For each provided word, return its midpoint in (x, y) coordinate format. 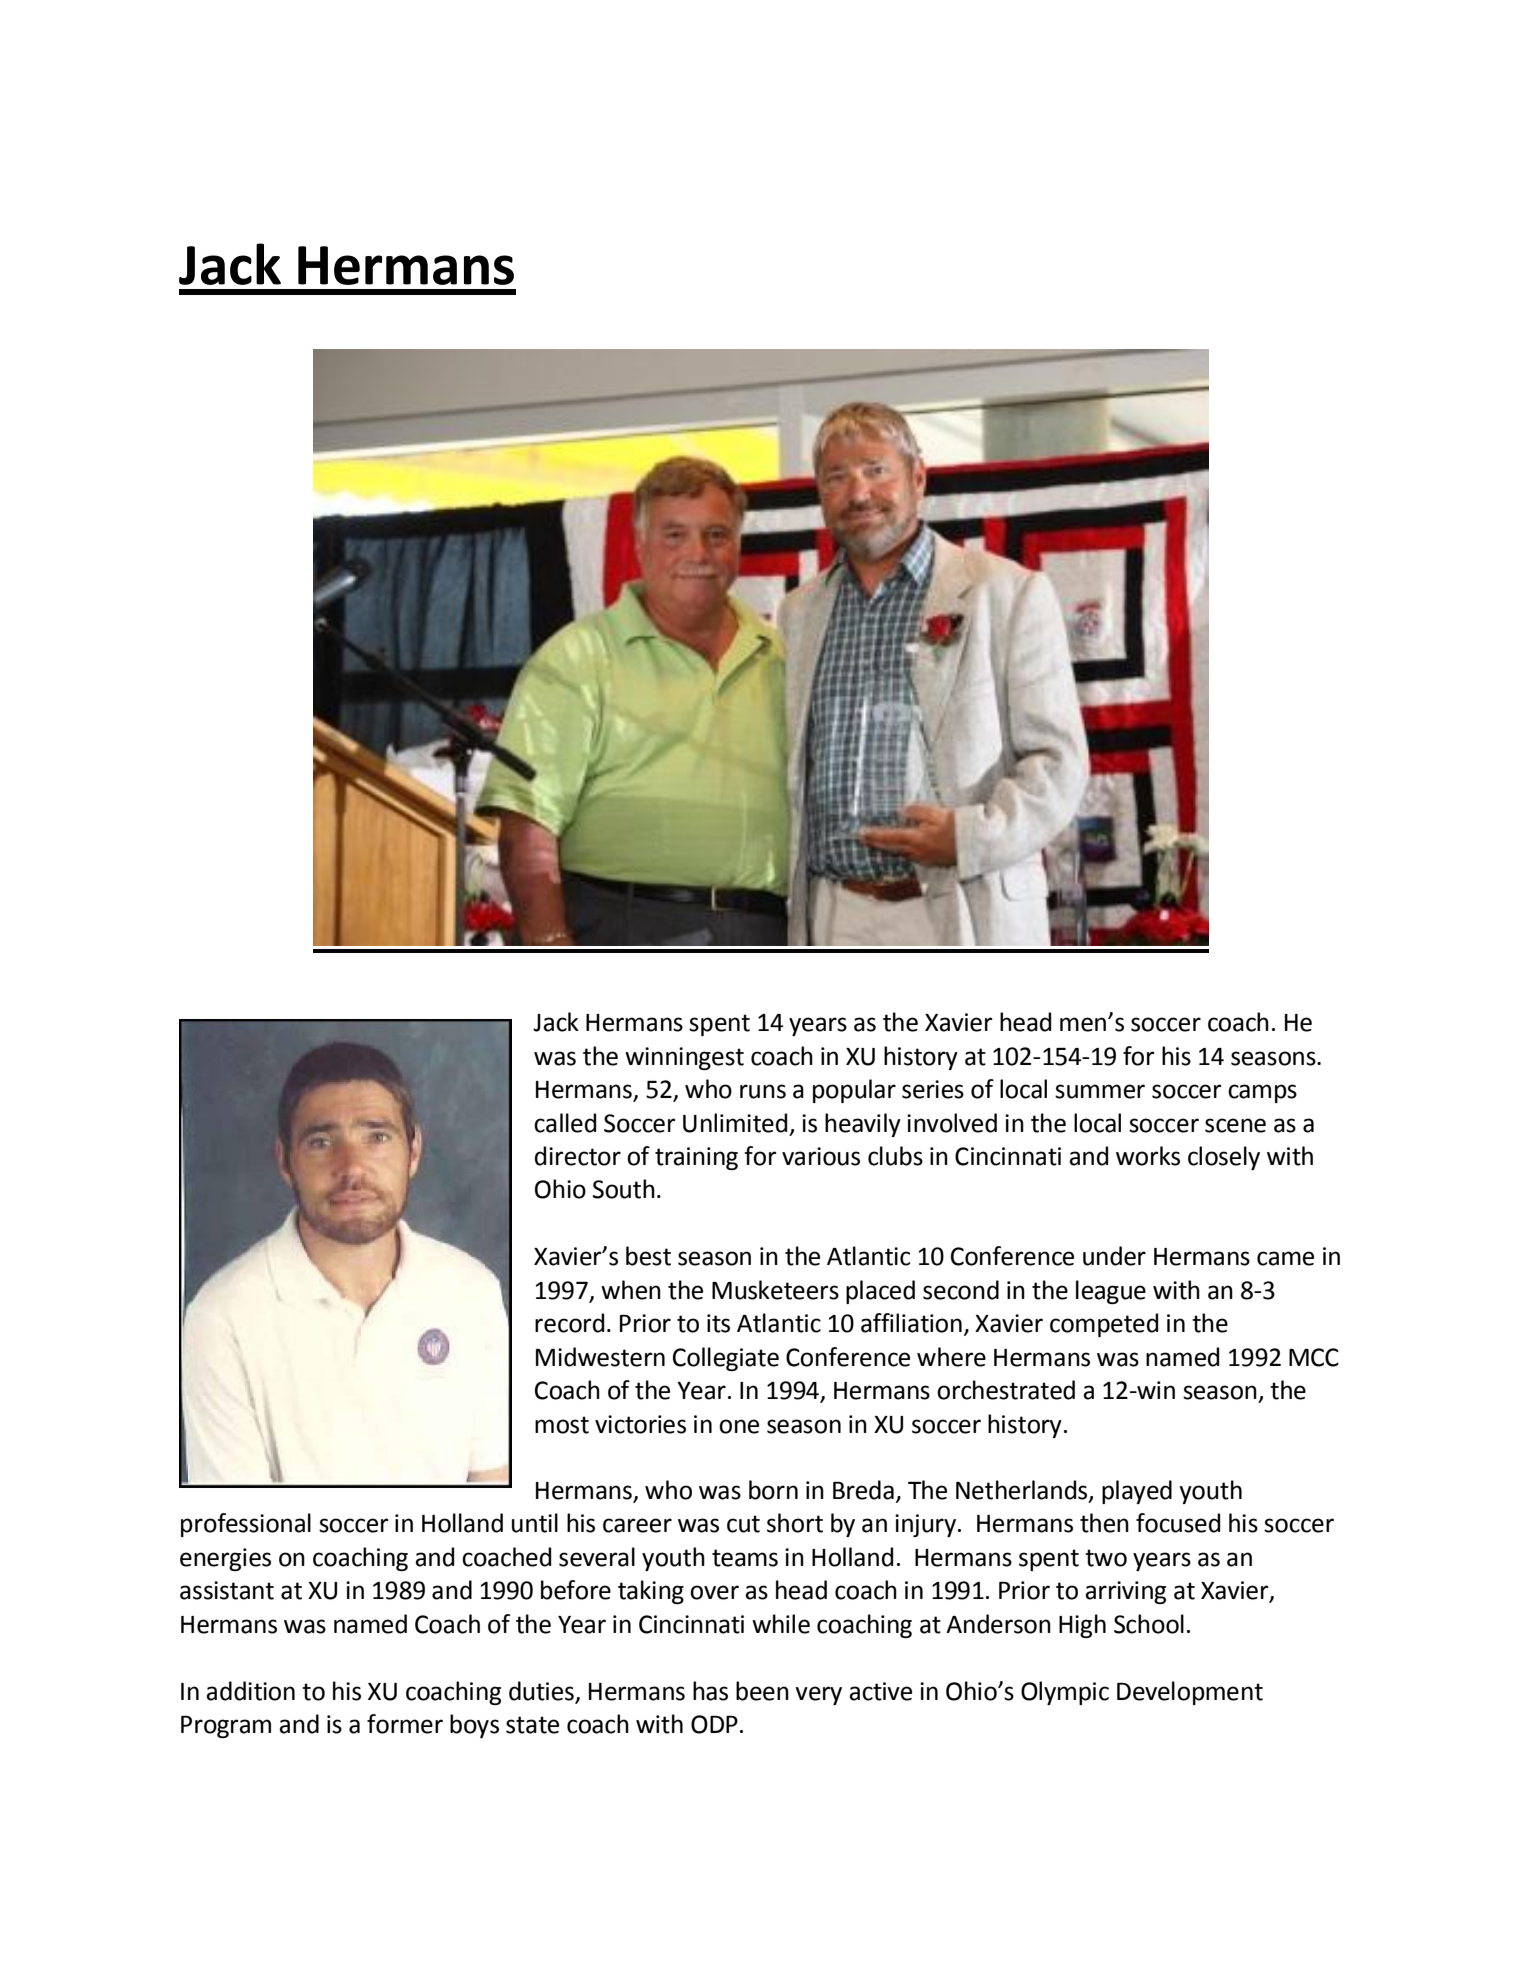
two (1106, 1558)
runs (763, 1091)
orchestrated (1006, 1390)
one (739, 1426)
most (562, 1425)
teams (745, 1558)
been (762, 1691)
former (405, 1724)
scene (1235, 1125)
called (565, 1123)
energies (225, 1559)
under (1114, 1256)
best (648, 1256)
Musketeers (775, 1290)
